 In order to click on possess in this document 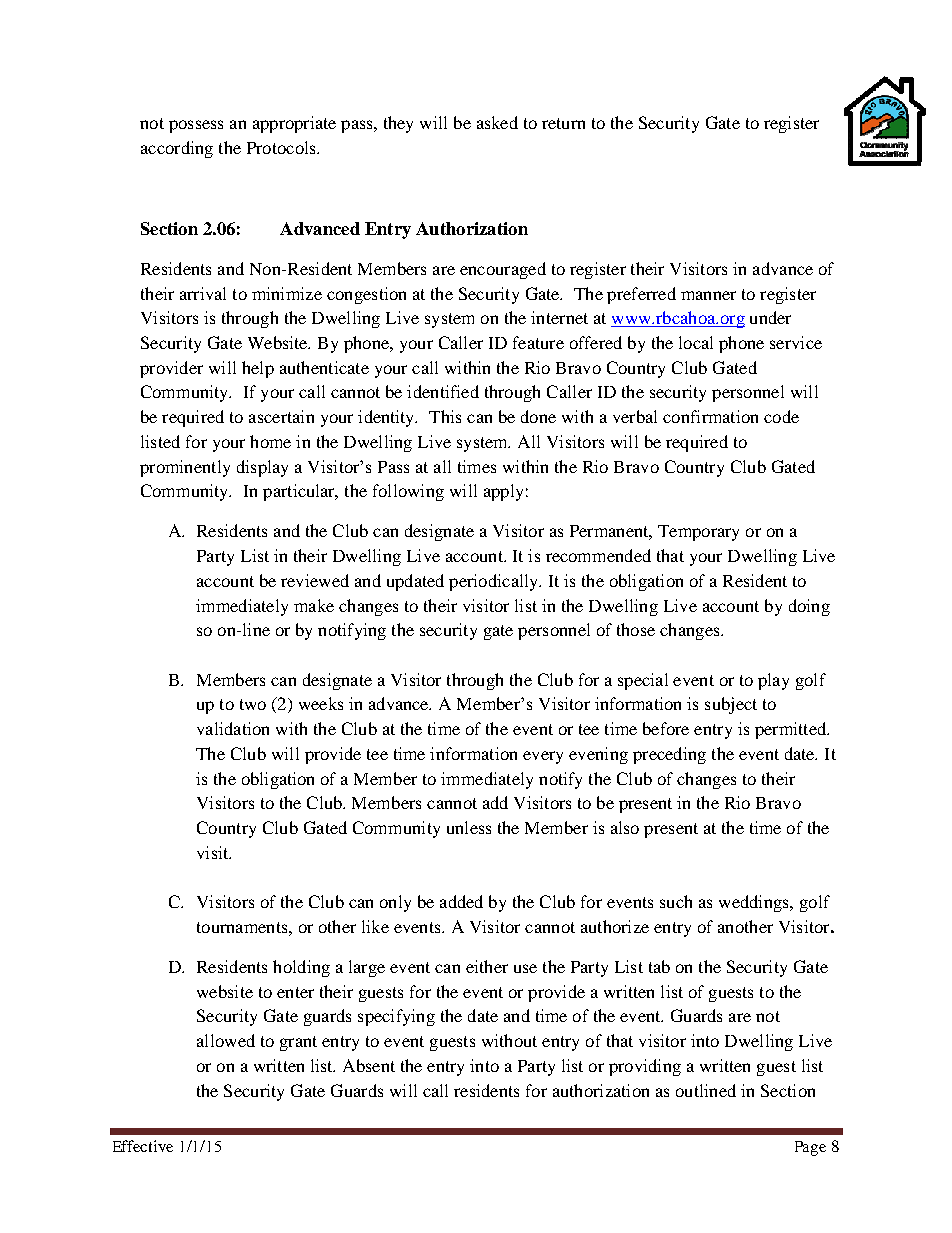, I will do `click(196, 126)`.
